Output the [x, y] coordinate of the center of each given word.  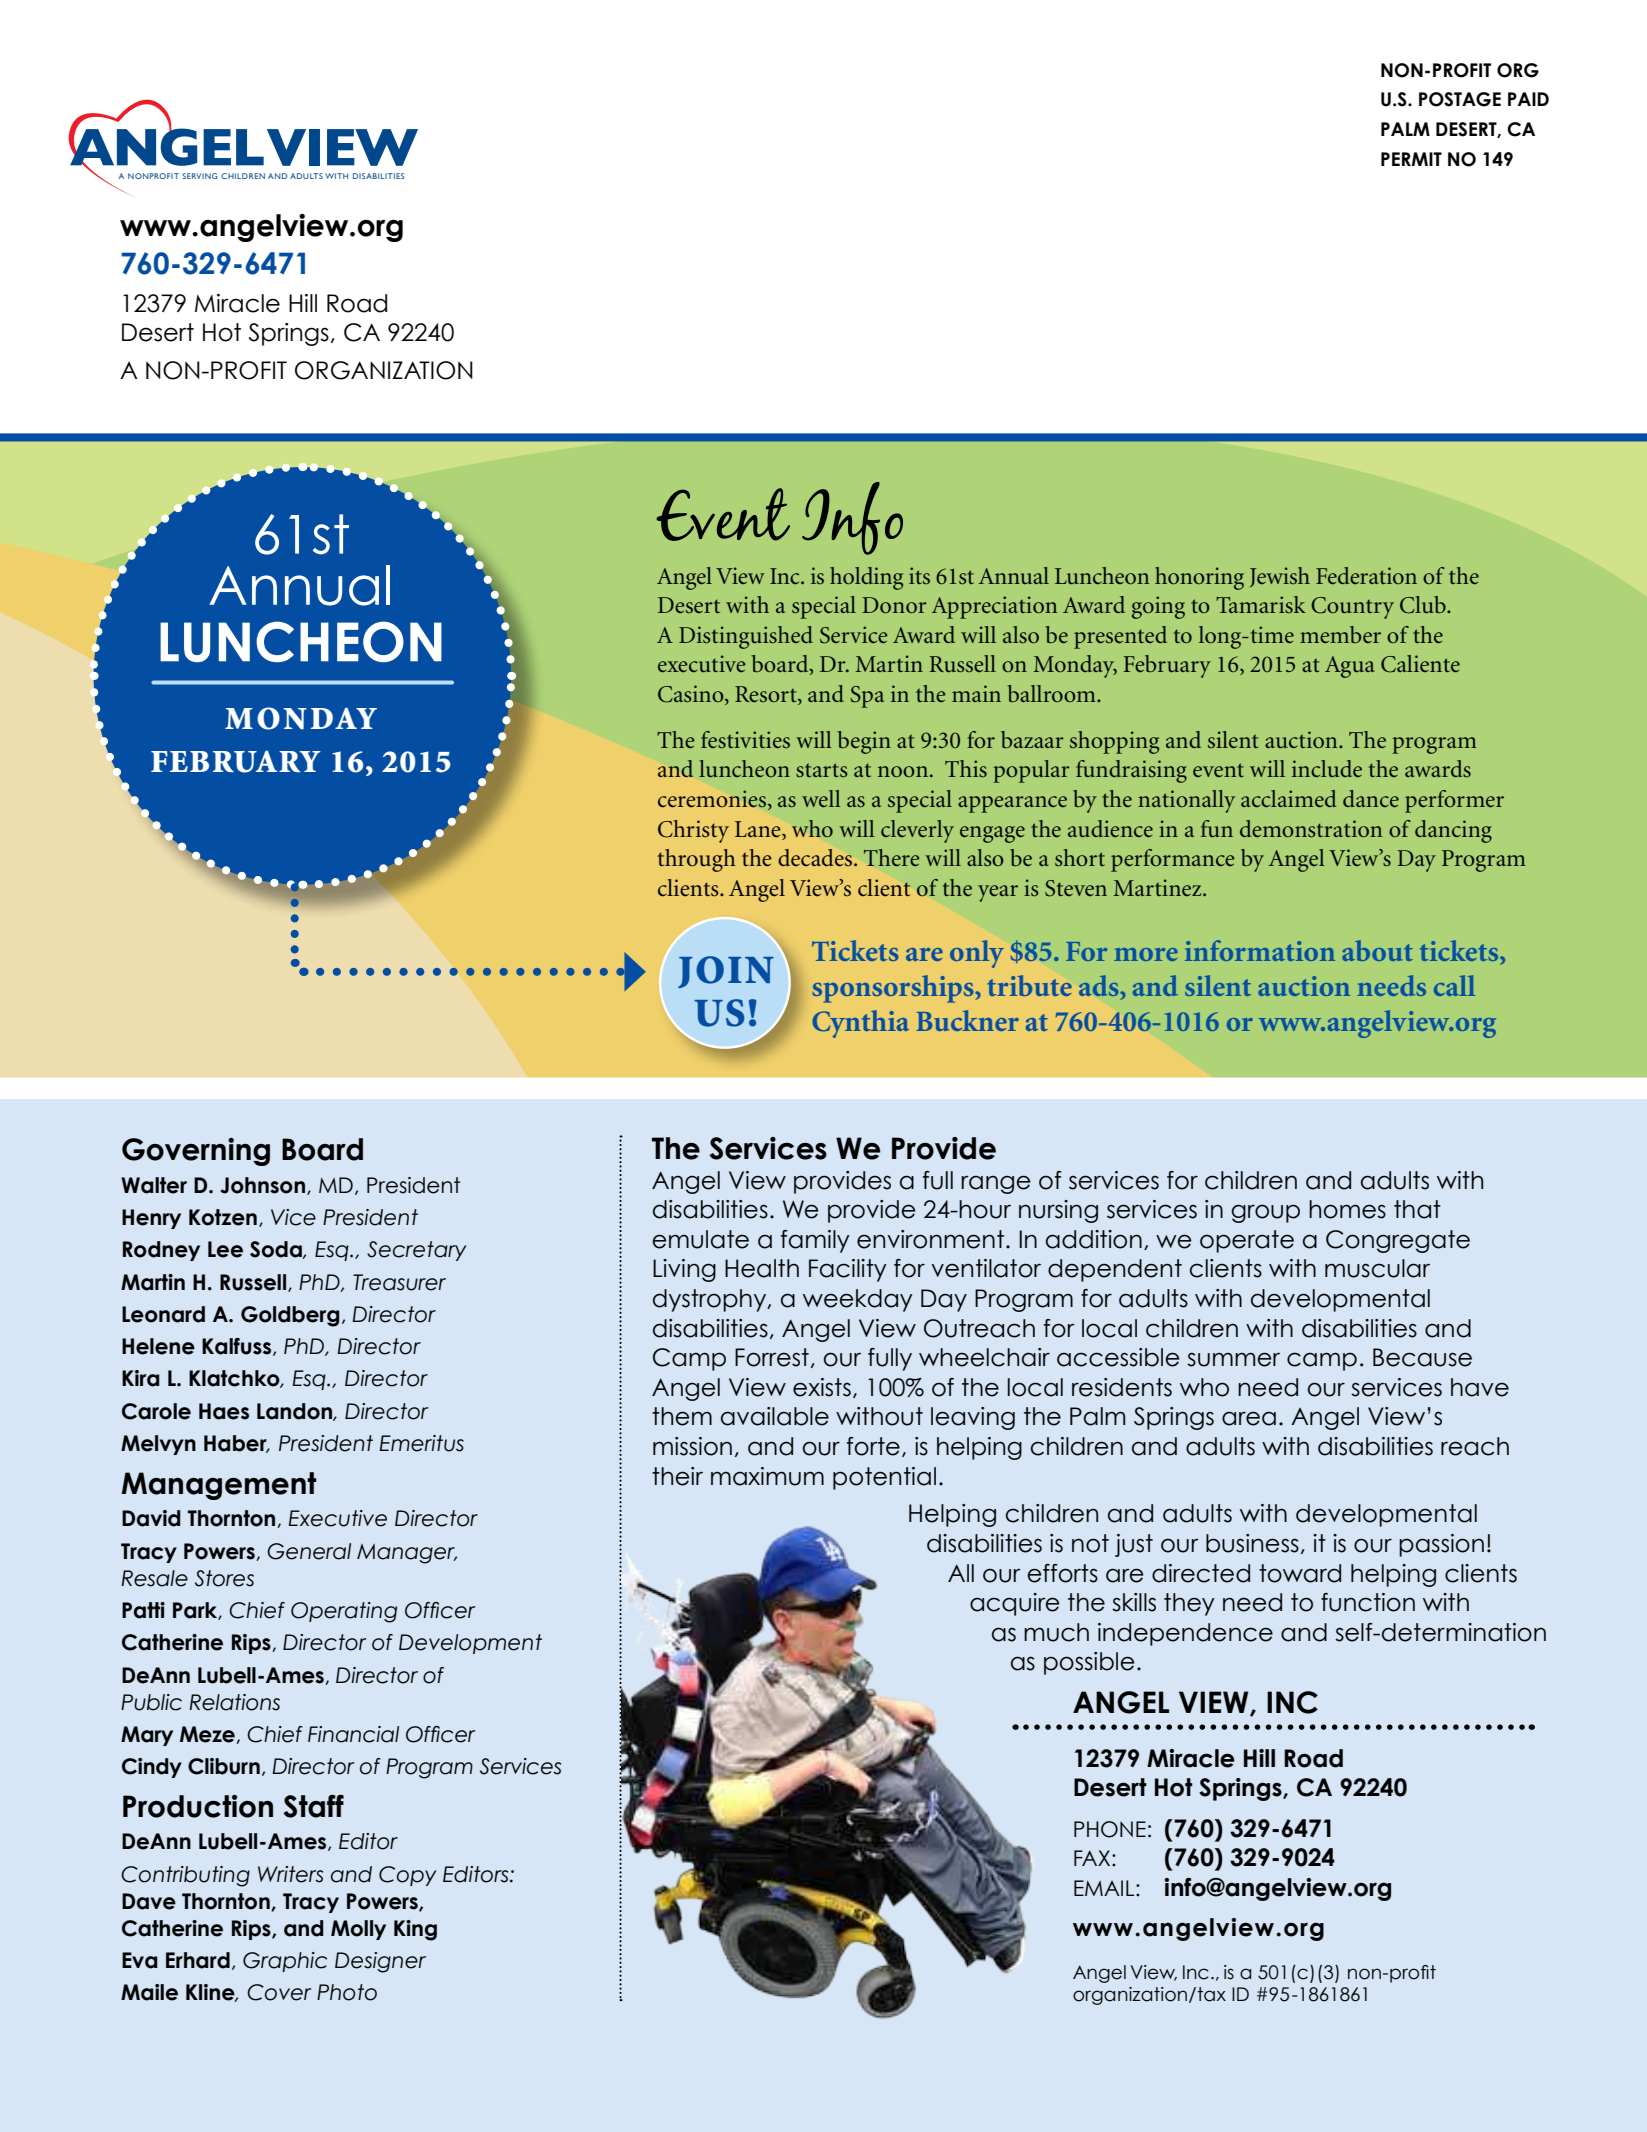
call [1454, 985]
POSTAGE [1460, 99]
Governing [196, 1152]
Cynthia [860, 1024]
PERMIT [1411, 159]
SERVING [200, 176]
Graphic [285, 1962]
